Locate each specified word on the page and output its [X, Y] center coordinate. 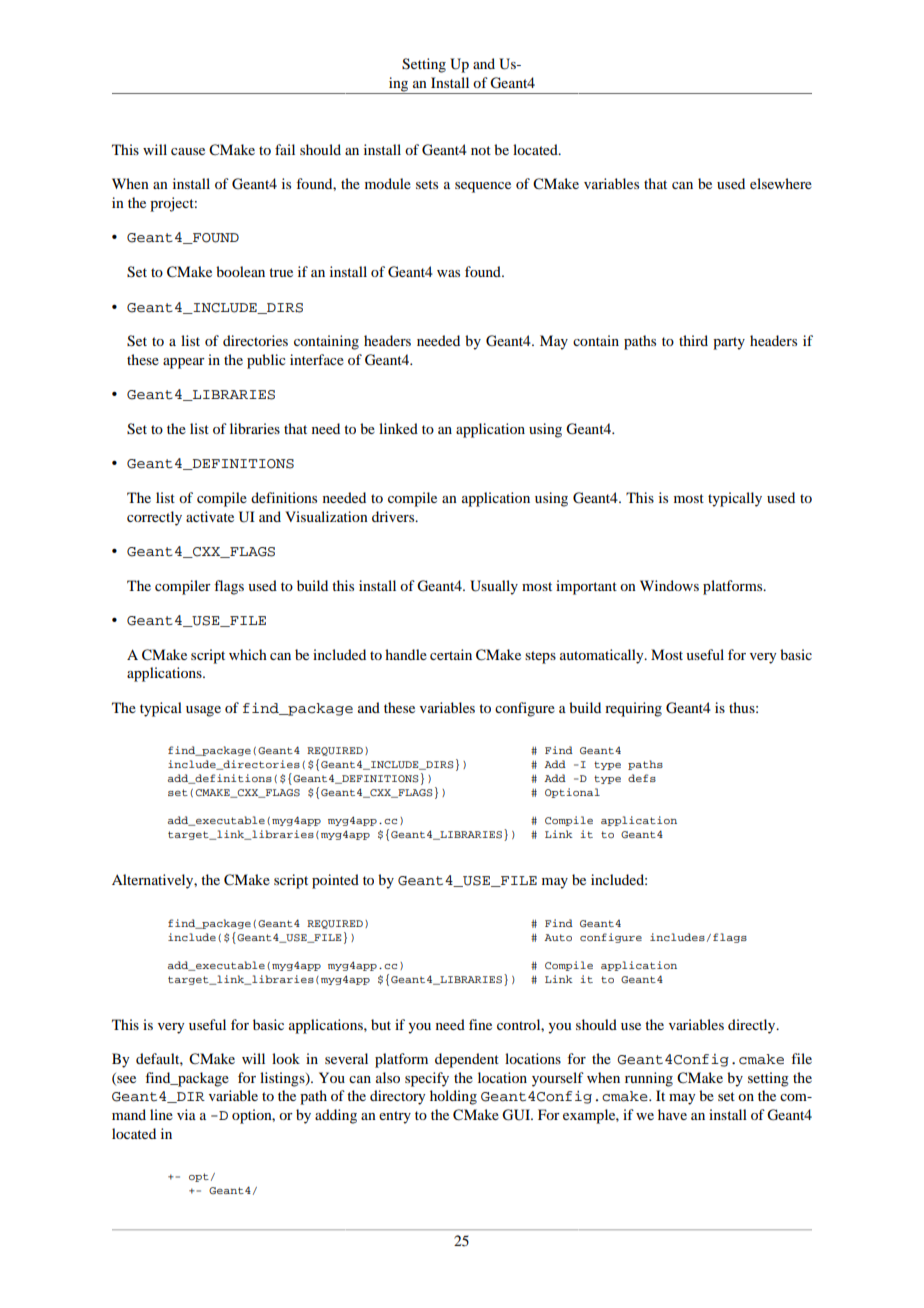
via [186, 1114]
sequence [483, 187]
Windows [669, 585]
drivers [394, 516]
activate [210, 516]
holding [453, 1097]
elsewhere [781, 183]
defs [642, 778]
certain [451, 654]
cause [188, 151]
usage [203, 711]
